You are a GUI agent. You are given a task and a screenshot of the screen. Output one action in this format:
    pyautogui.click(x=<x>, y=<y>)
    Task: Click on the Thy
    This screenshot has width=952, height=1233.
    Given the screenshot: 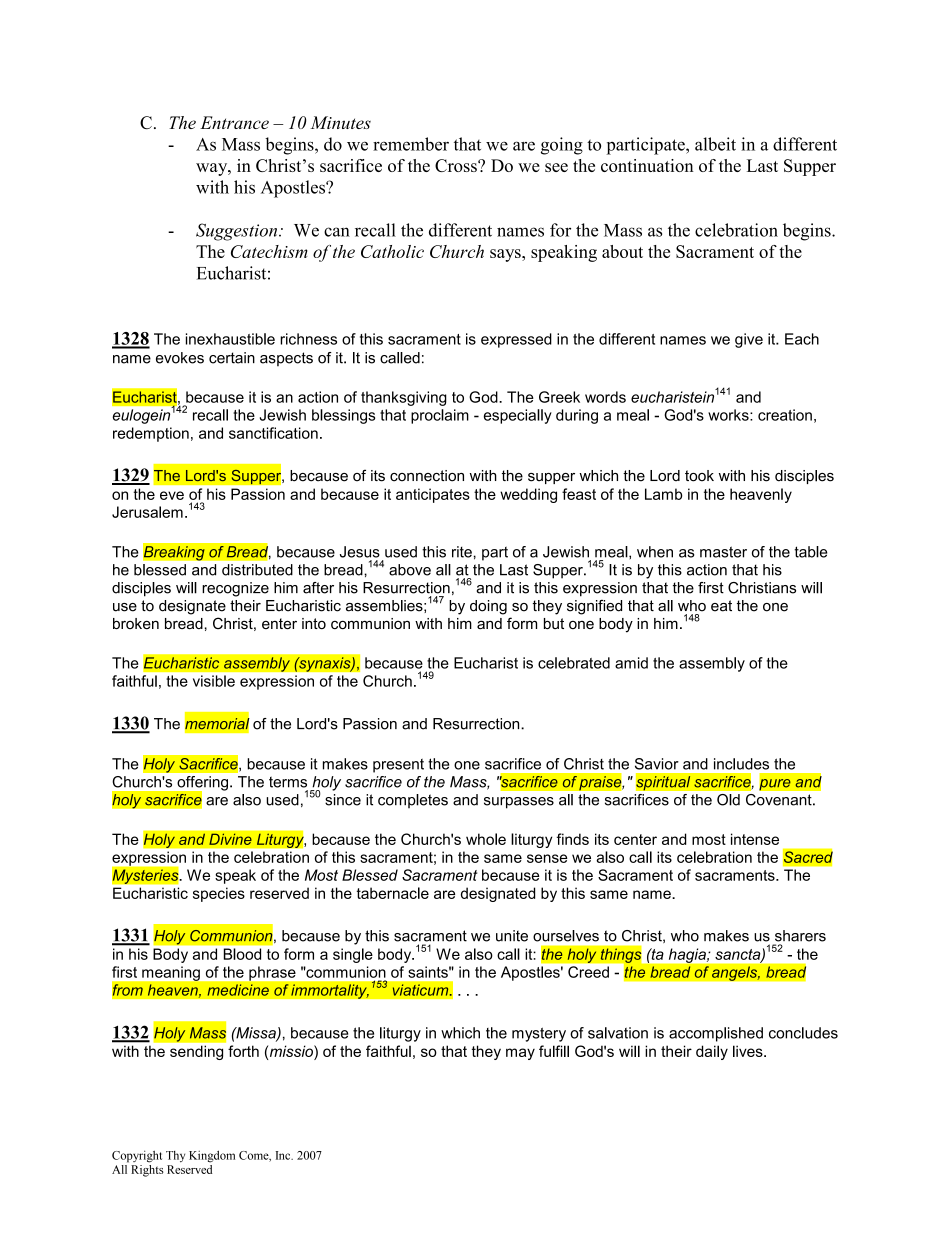 What is the action you would take?
    pyautogui.click(x=175, y=1156)
